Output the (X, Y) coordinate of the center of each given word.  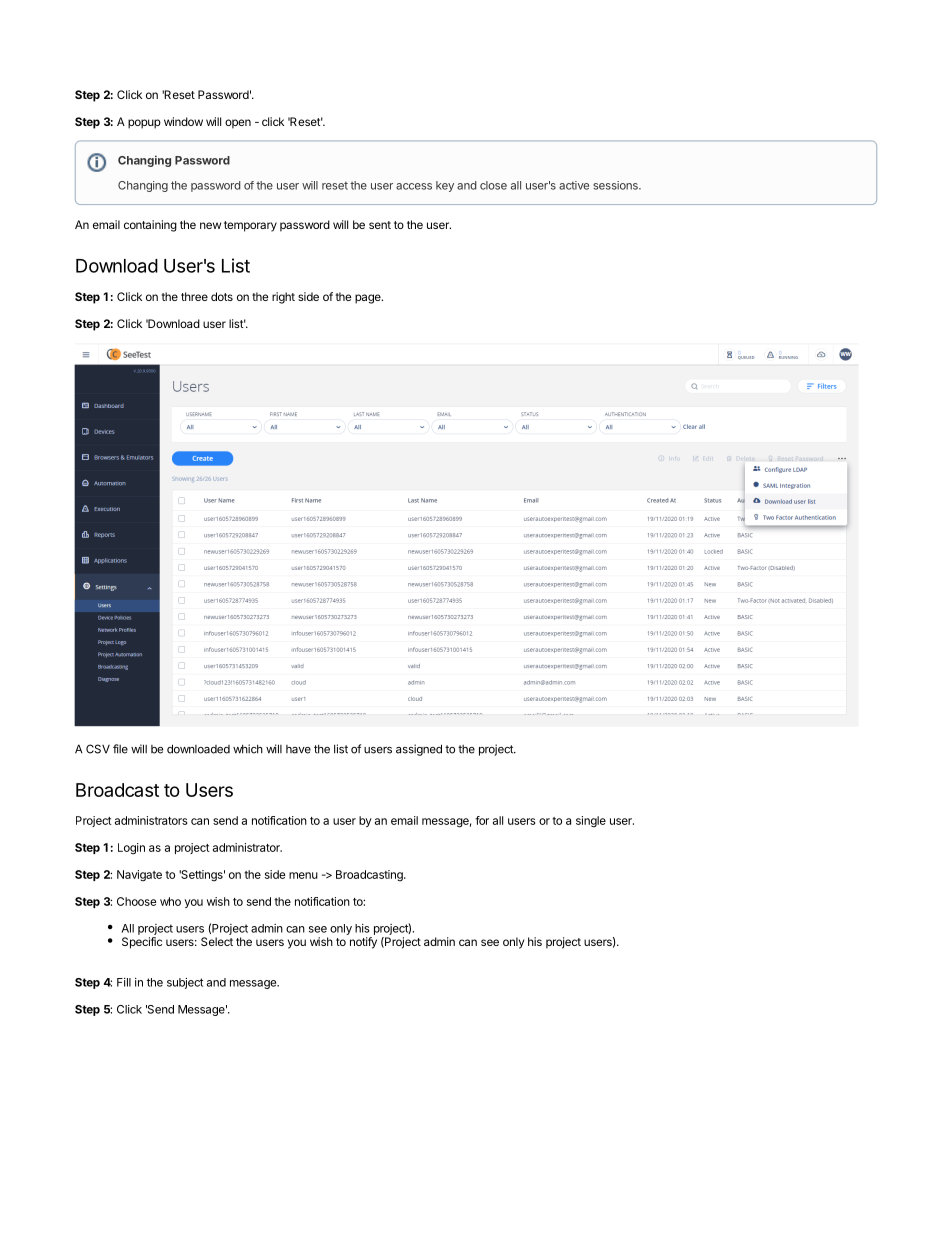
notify (363, 943)
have (298, 749)
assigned (419, 750)
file (120, 749)
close (493, 185)
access (414, 186)
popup (144, 124)
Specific (142, 943)
